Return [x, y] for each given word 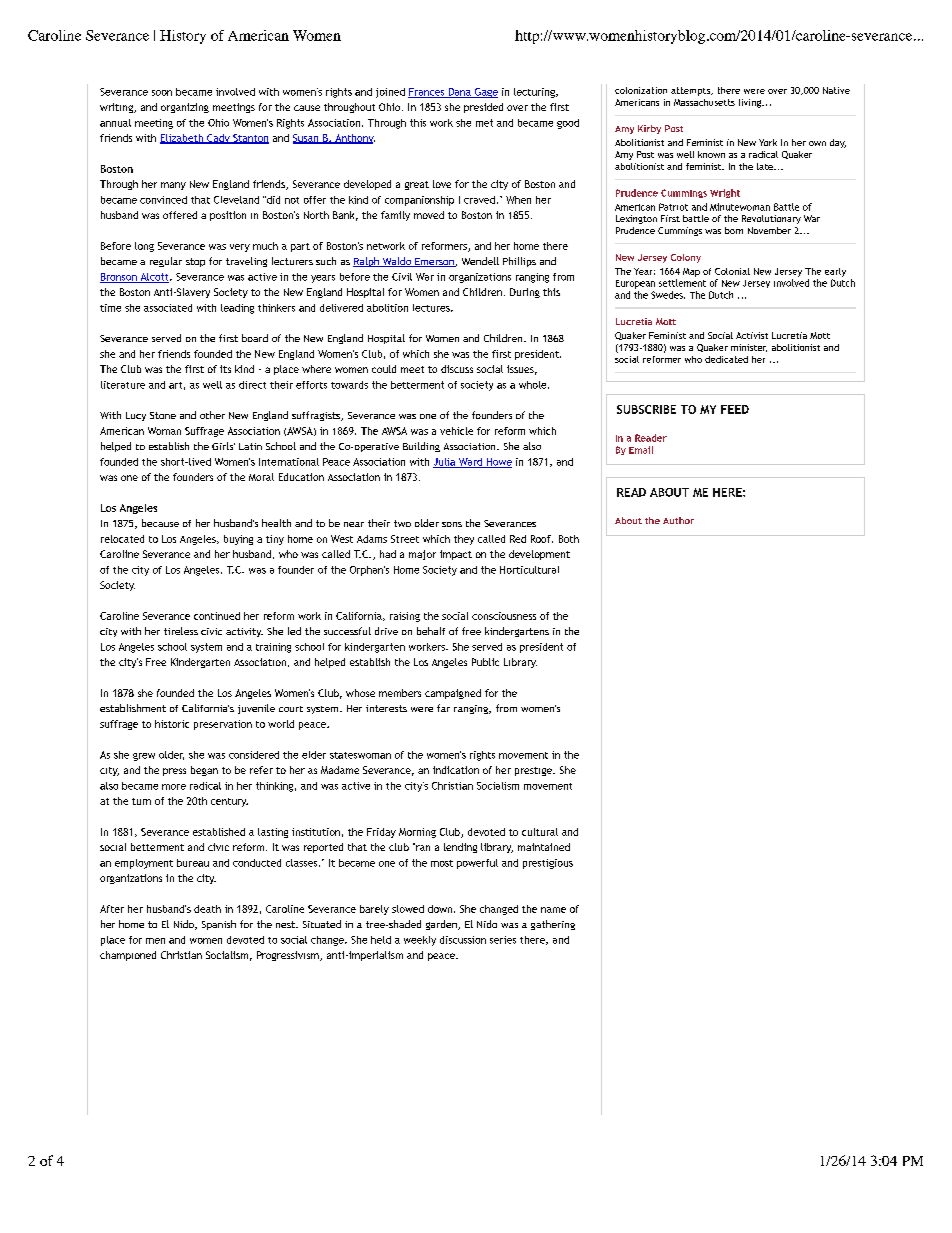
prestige [534, 771]
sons [452, 524]
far [443, 708]
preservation [223, 725]
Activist [752, 335]
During [525, 293]
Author [678, 520]
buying [238, 540]
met [484, 123]
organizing [185, 108]
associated [168, 308]
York [768, 142]
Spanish [219, 925]
